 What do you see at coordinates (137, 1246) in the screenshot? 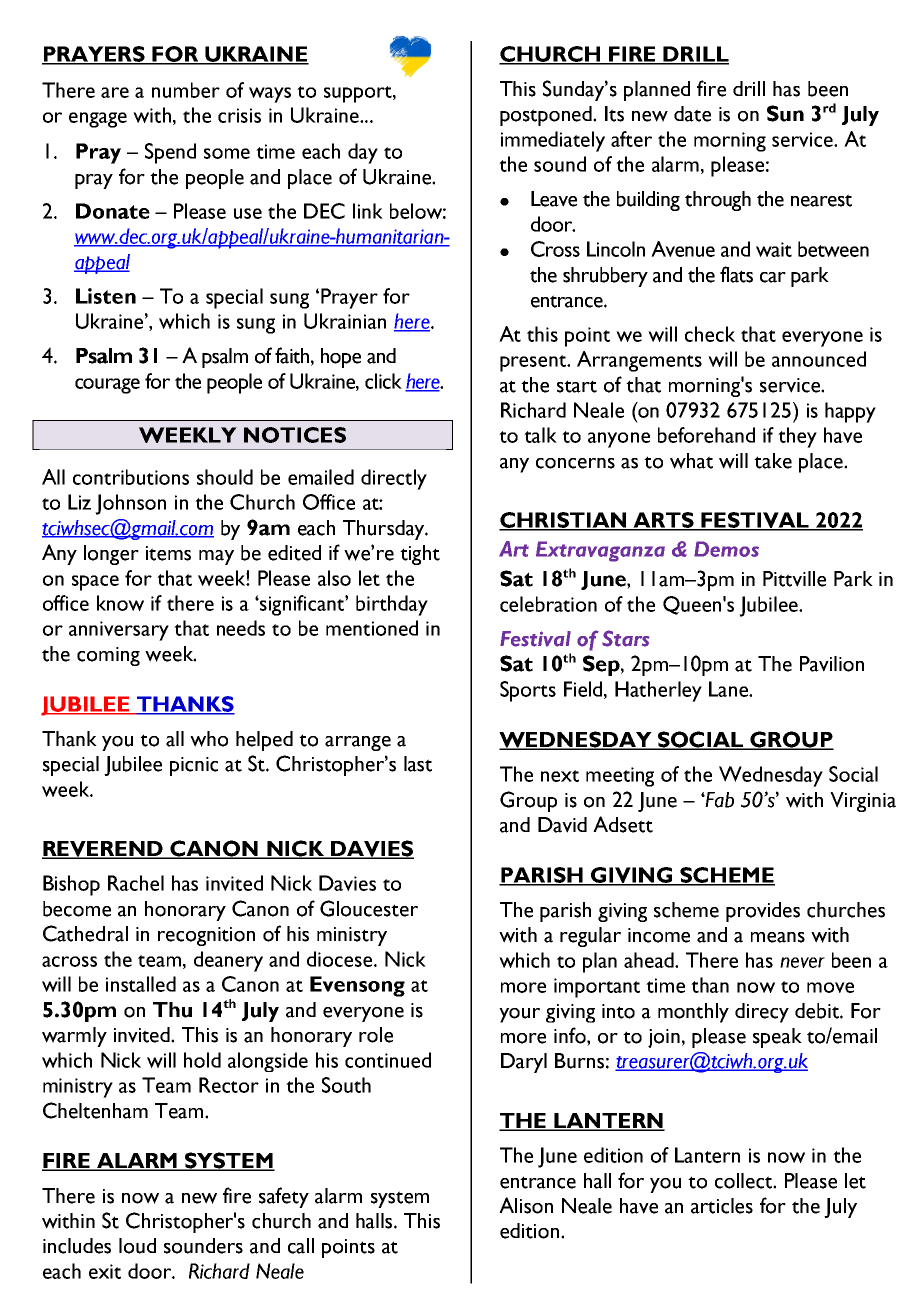
I see `loud` at bounding box center [137, 1246].
